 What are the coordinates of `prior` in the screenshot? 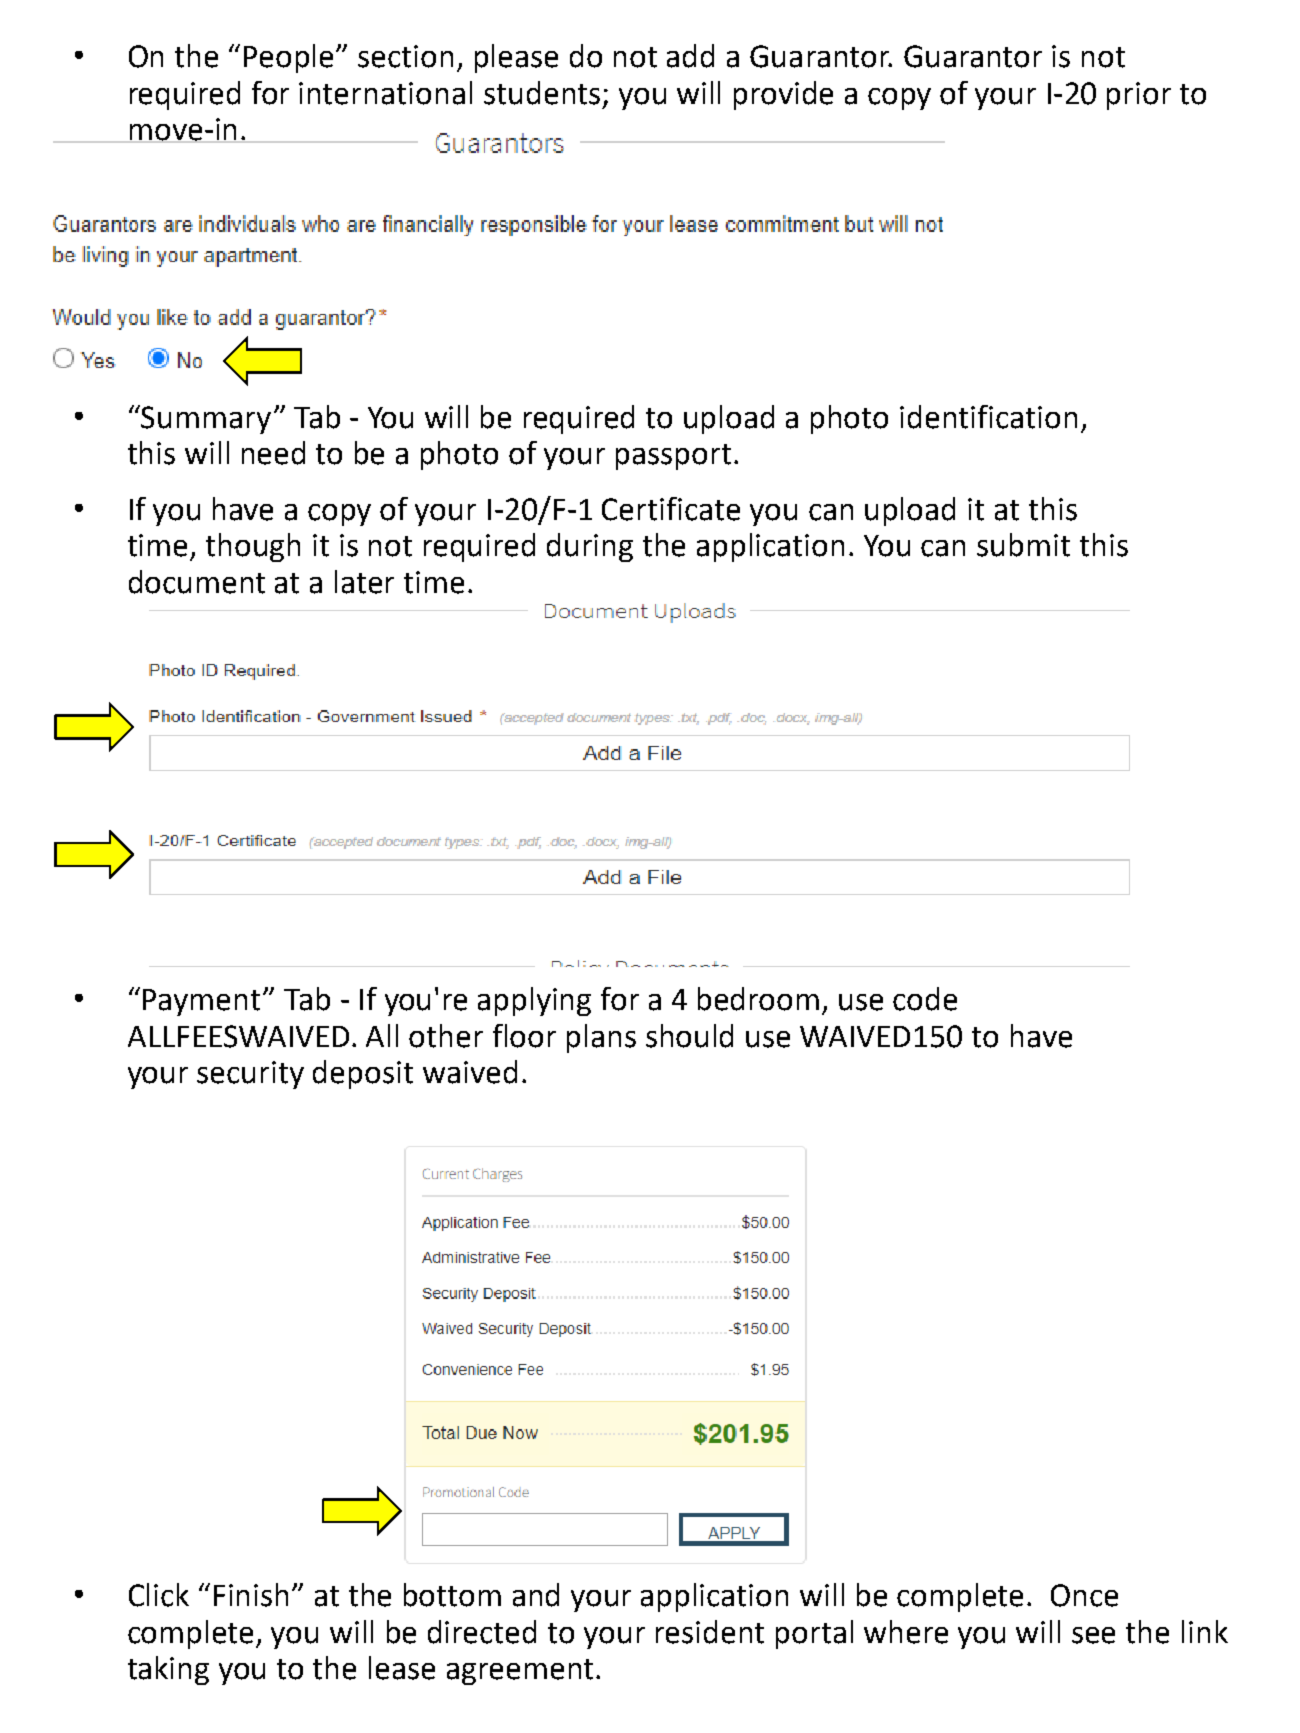 It's located at (1139, 96).
